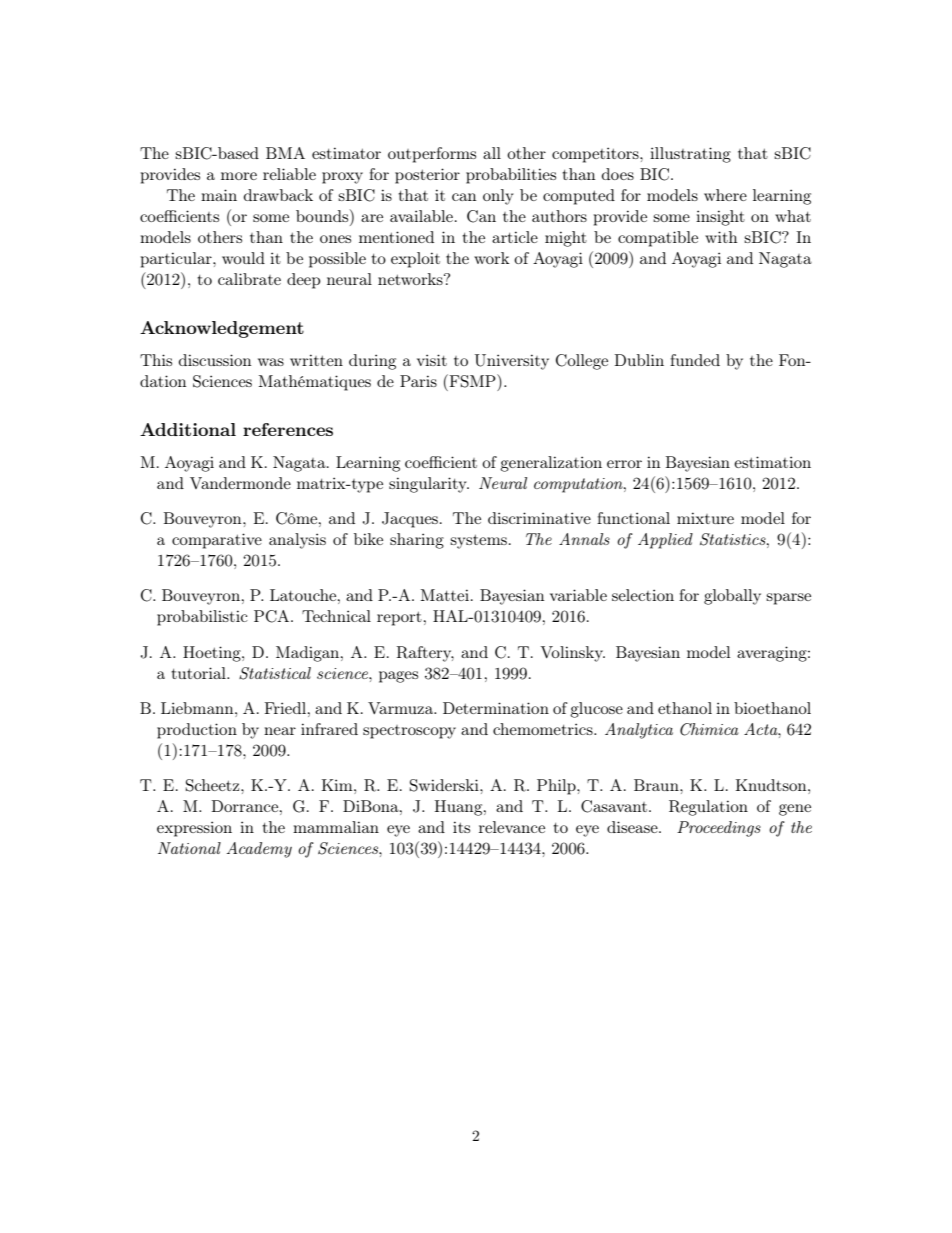 Image resolution: width=952 pixels, height=1233 pixels. I want to click on globally, so click(732, 597).
